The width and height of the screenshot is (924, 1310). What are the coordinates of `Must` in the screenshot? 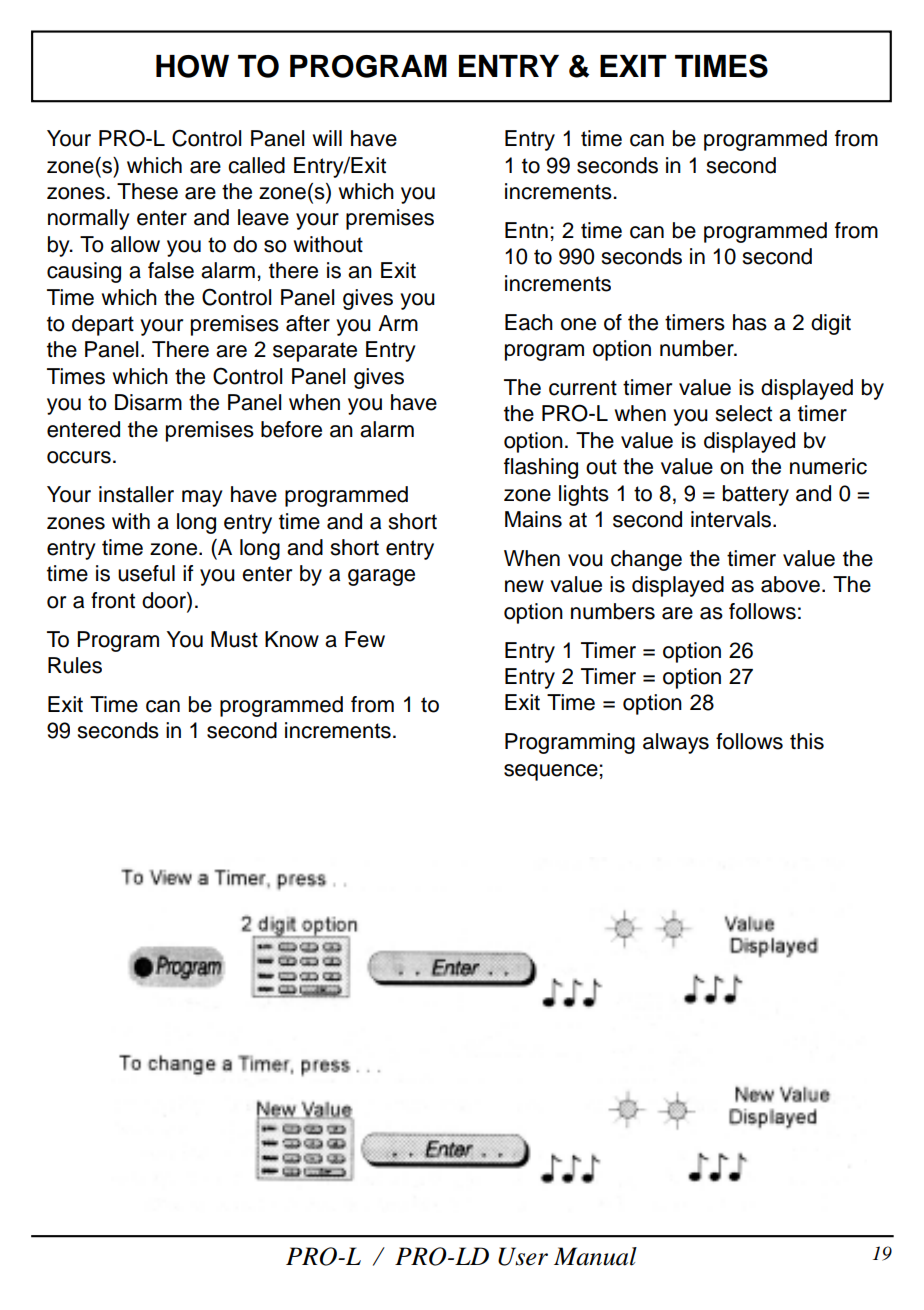 It's located at (234, 639).
